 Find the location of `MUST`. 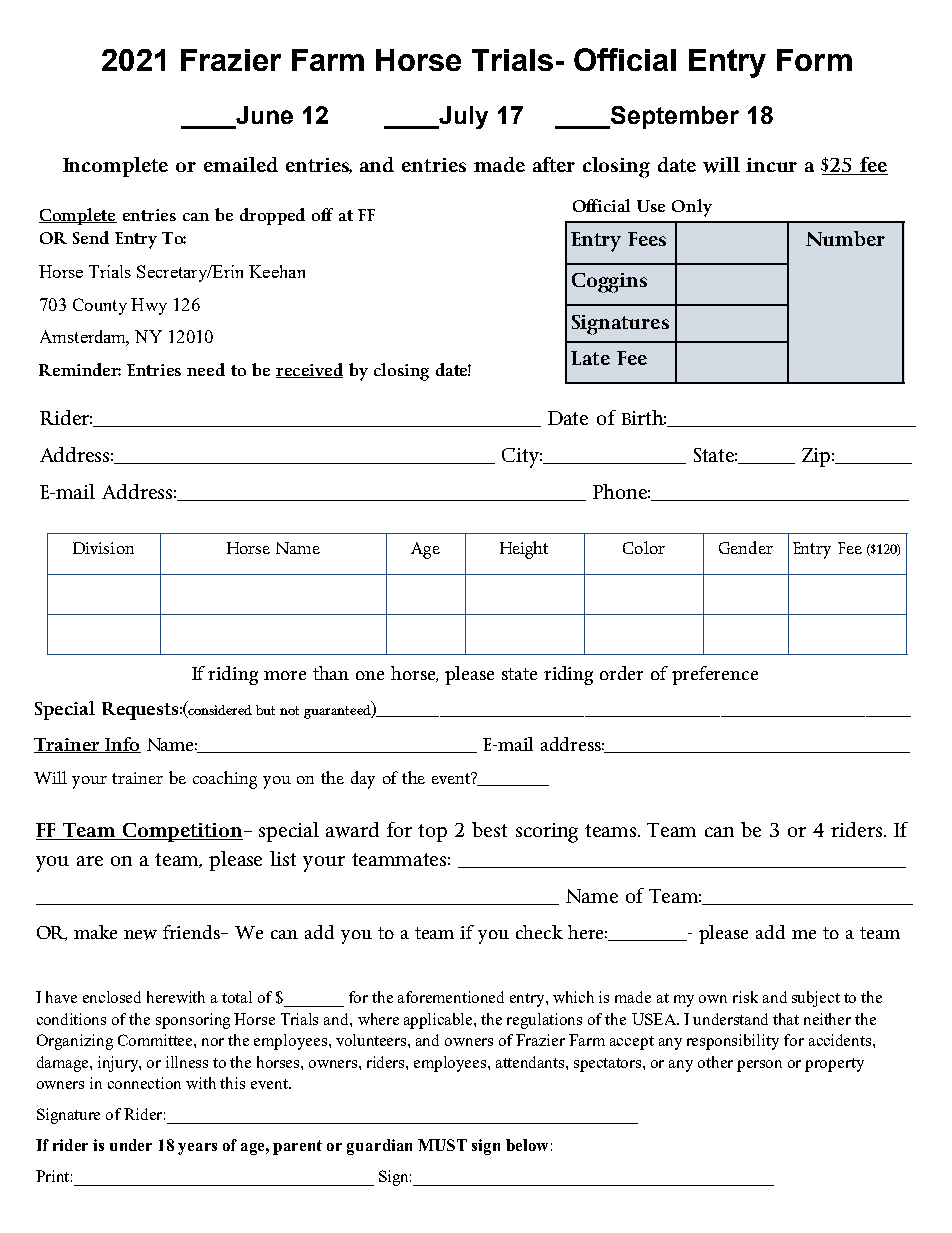

MUST is located at coordinates (442, 1145).
